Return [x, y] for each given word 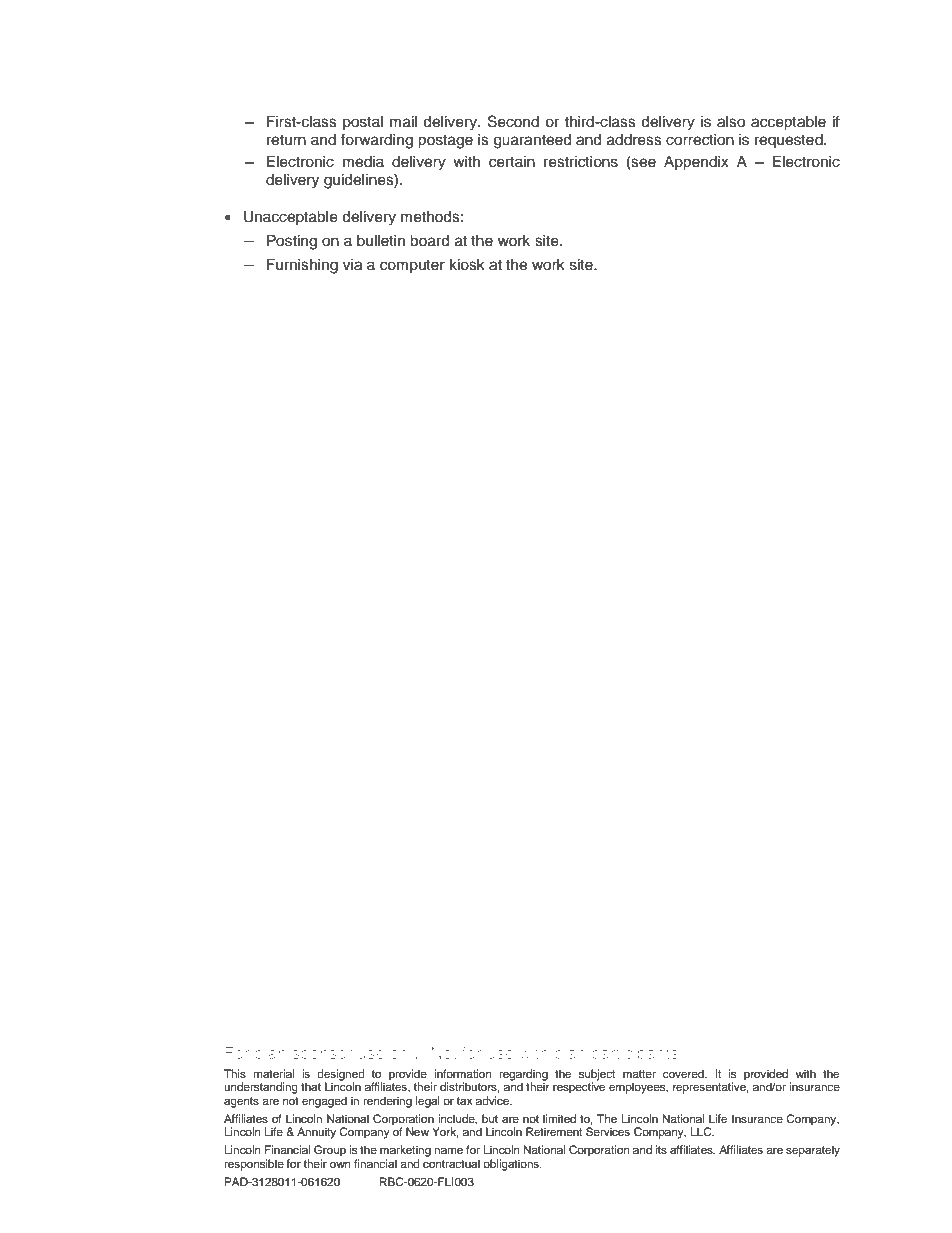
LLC [702, 1132]
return [286, 140]
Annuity [316, 1133]
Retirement [554, 1131]
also [731, 122]
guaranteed [532, 141]
